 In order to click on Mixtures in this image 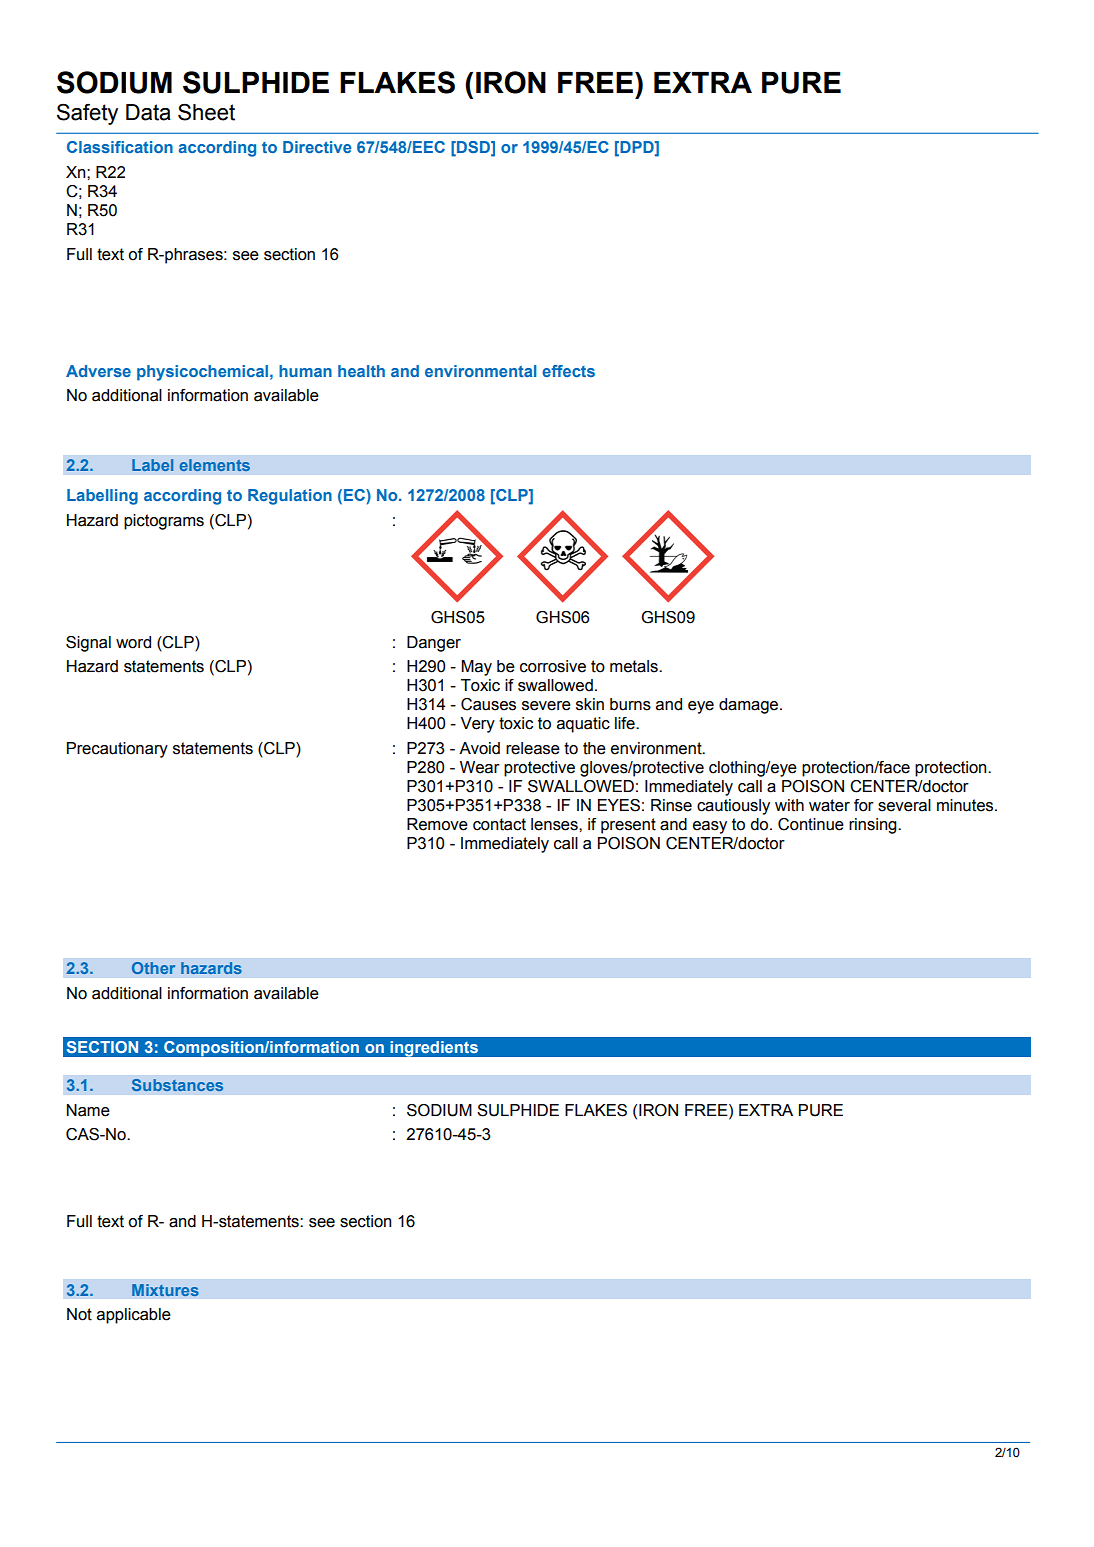, I will do `click(165, 1290)`.
